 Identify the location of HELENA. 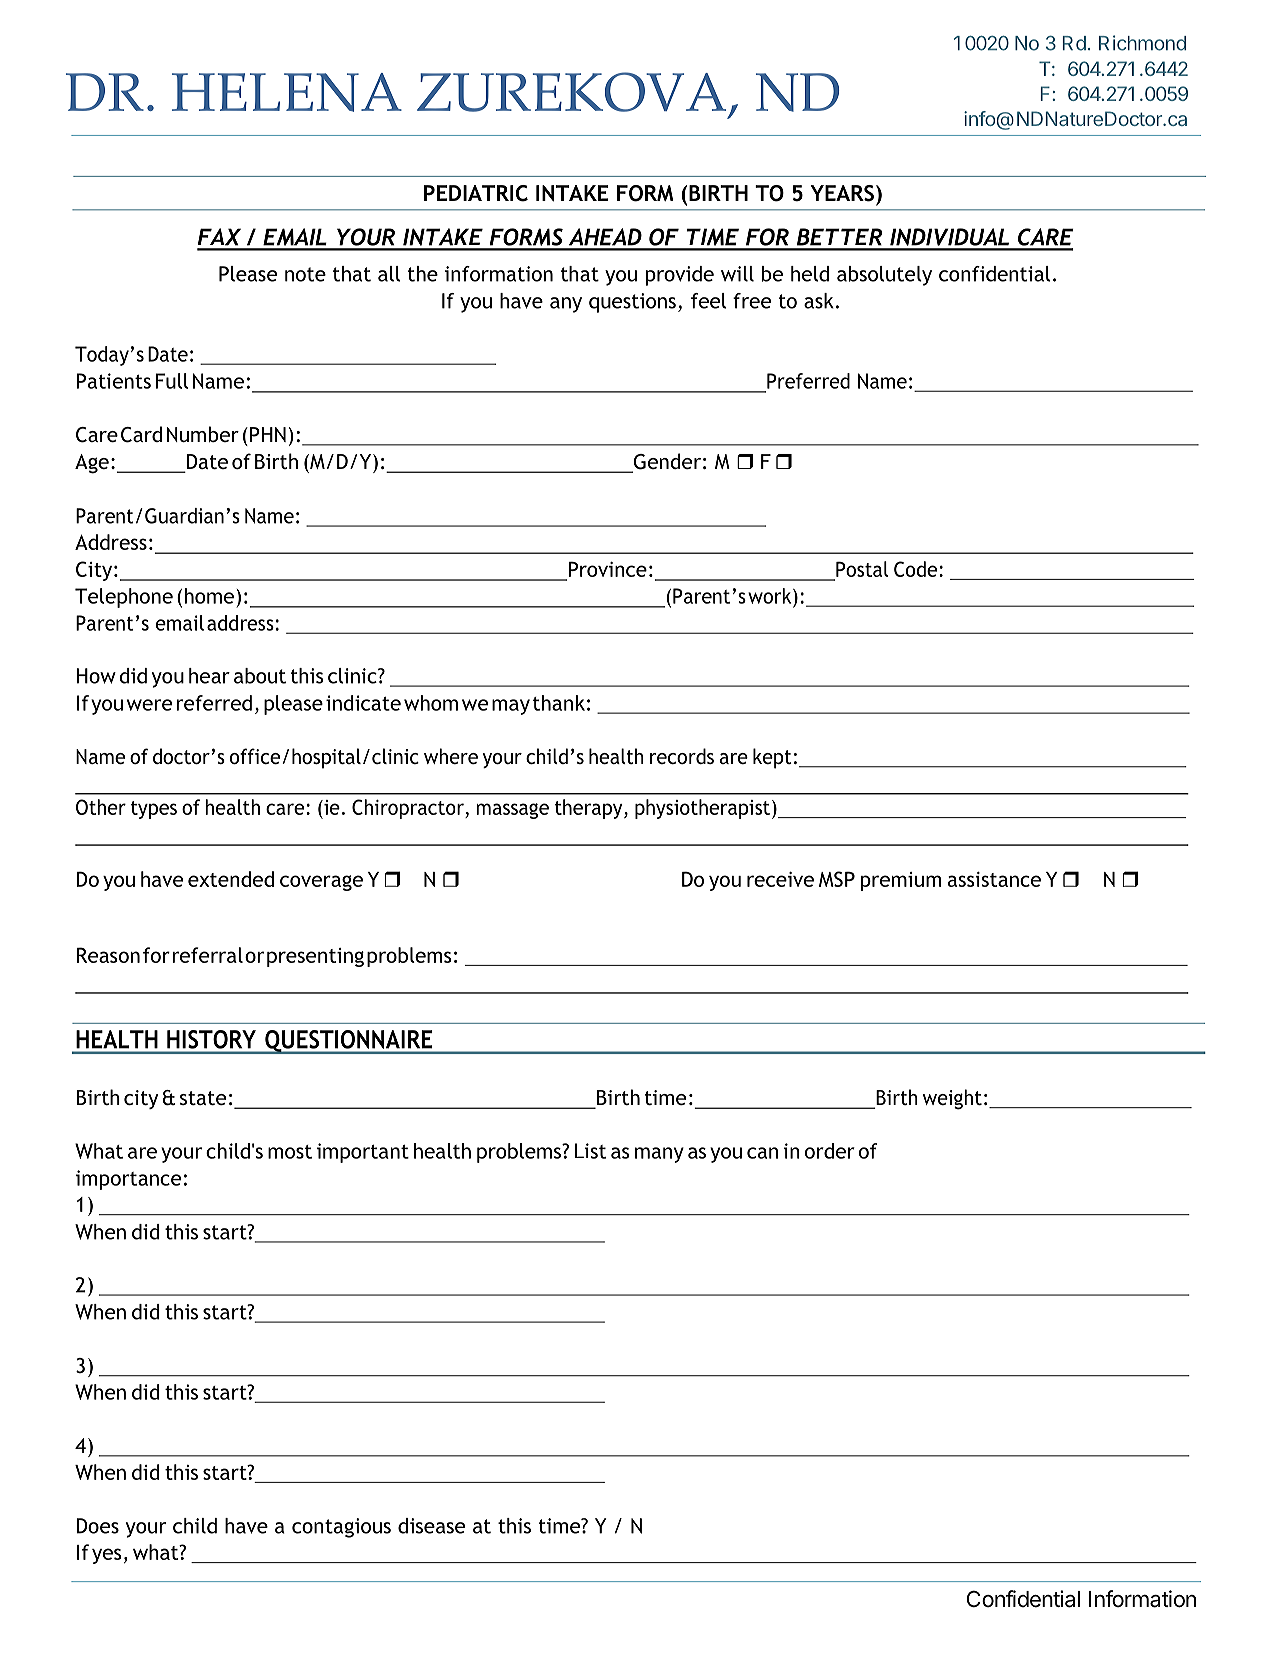
(287, 92).
